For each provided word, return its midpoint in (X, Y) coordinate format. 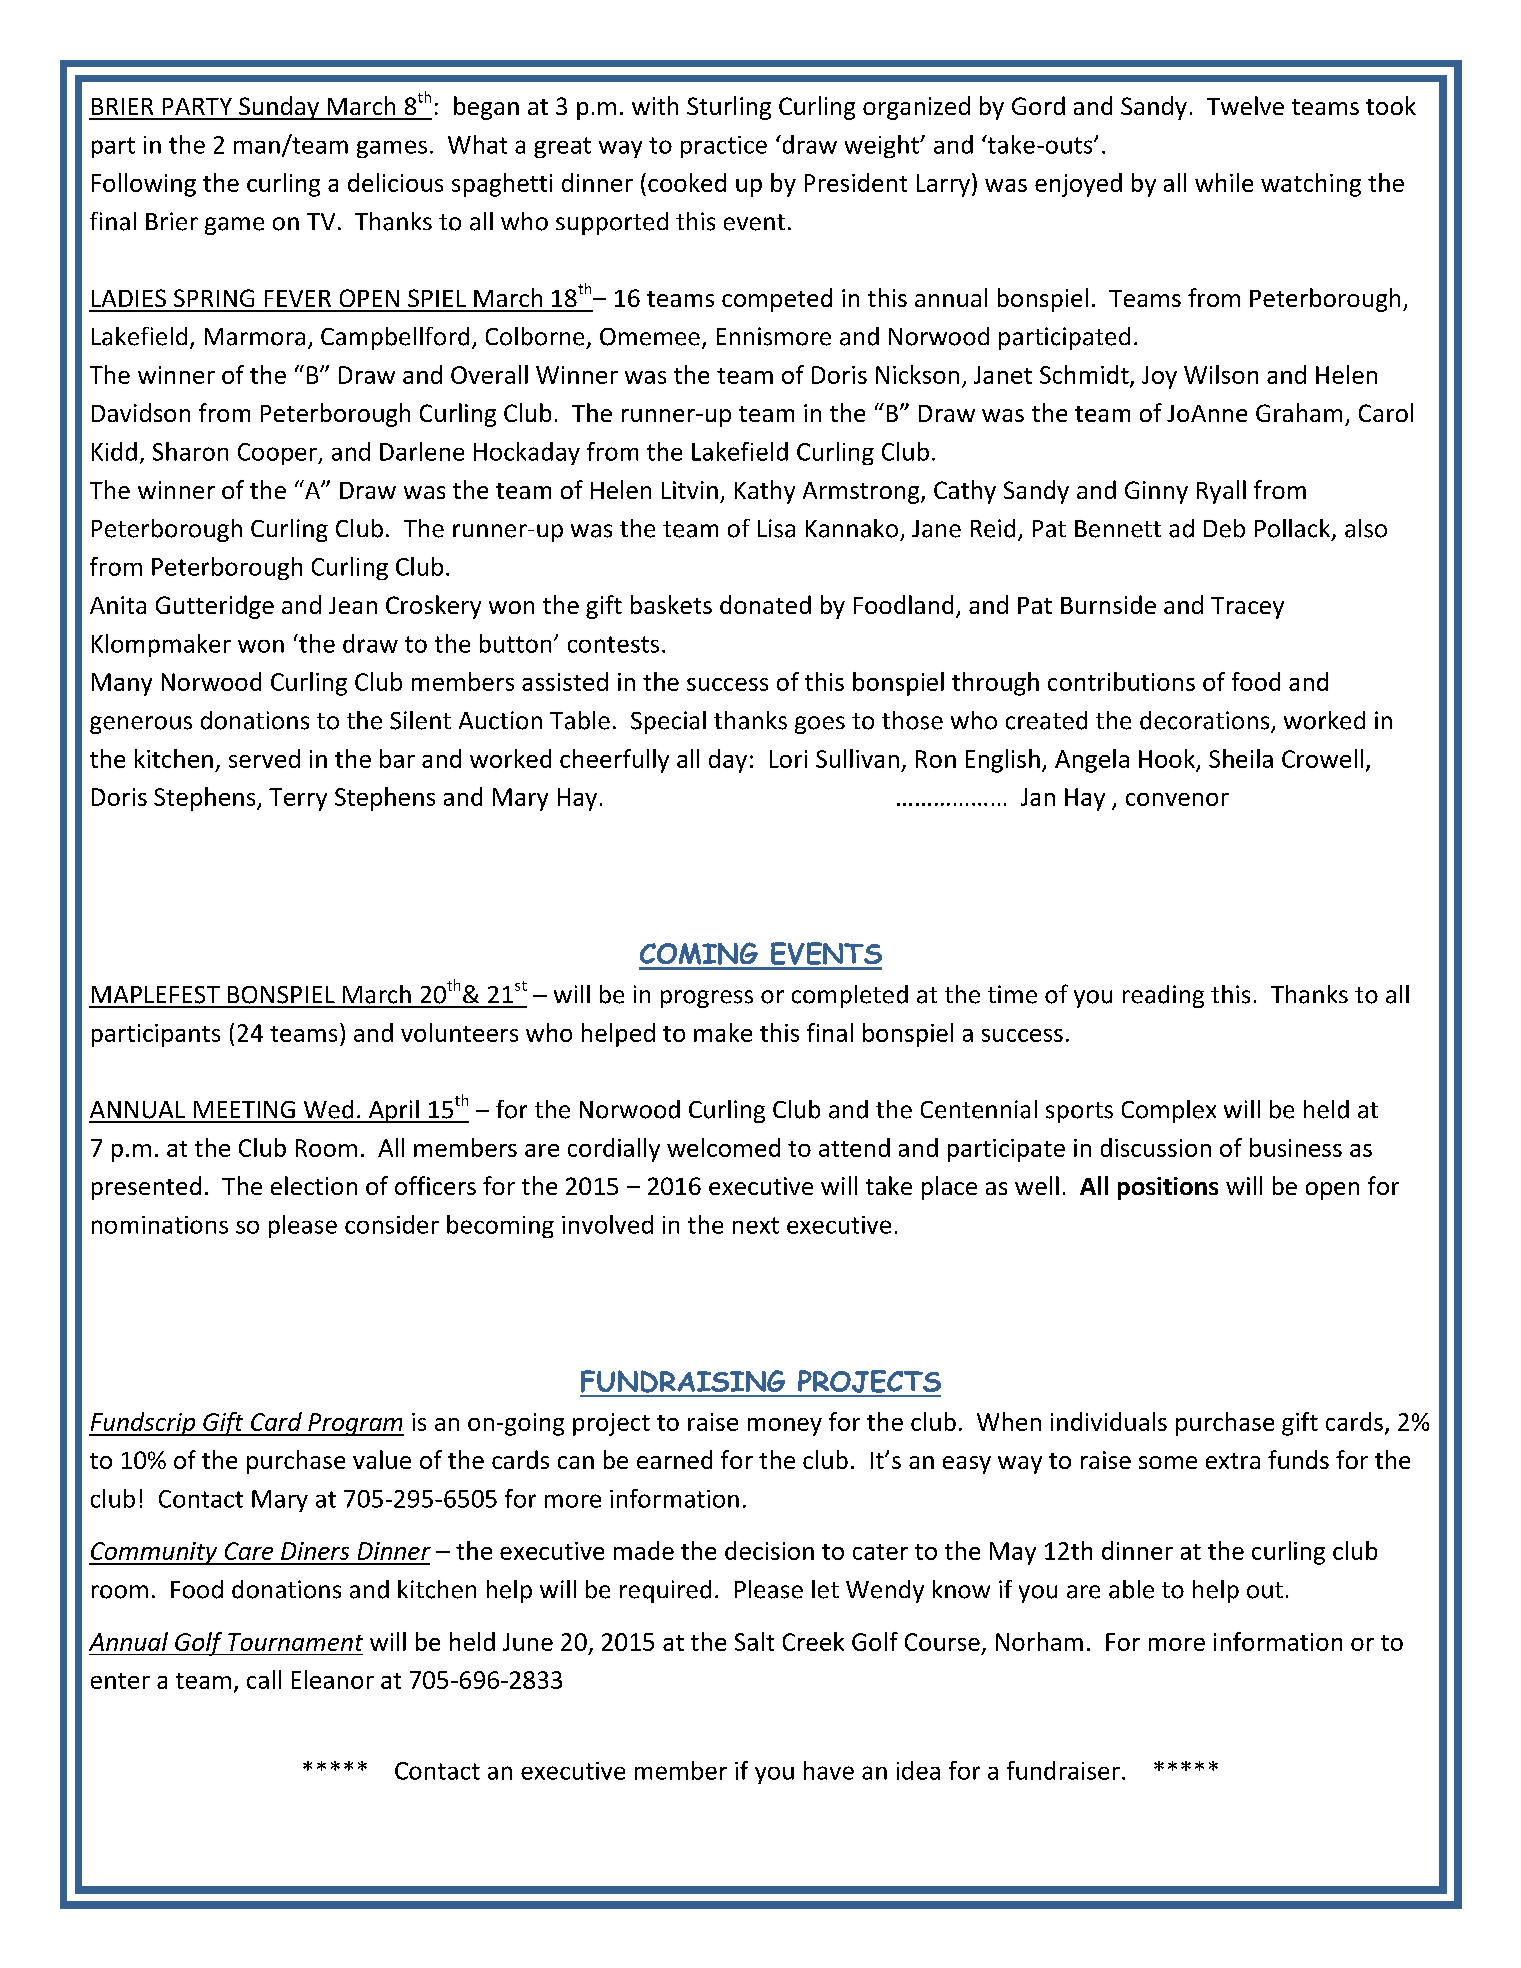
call (264, 1679)
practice (724, 147)
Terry (298, 799)
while (1224, 182)
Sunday (279, 108)
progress (707, 999)
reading (1163, 996)
